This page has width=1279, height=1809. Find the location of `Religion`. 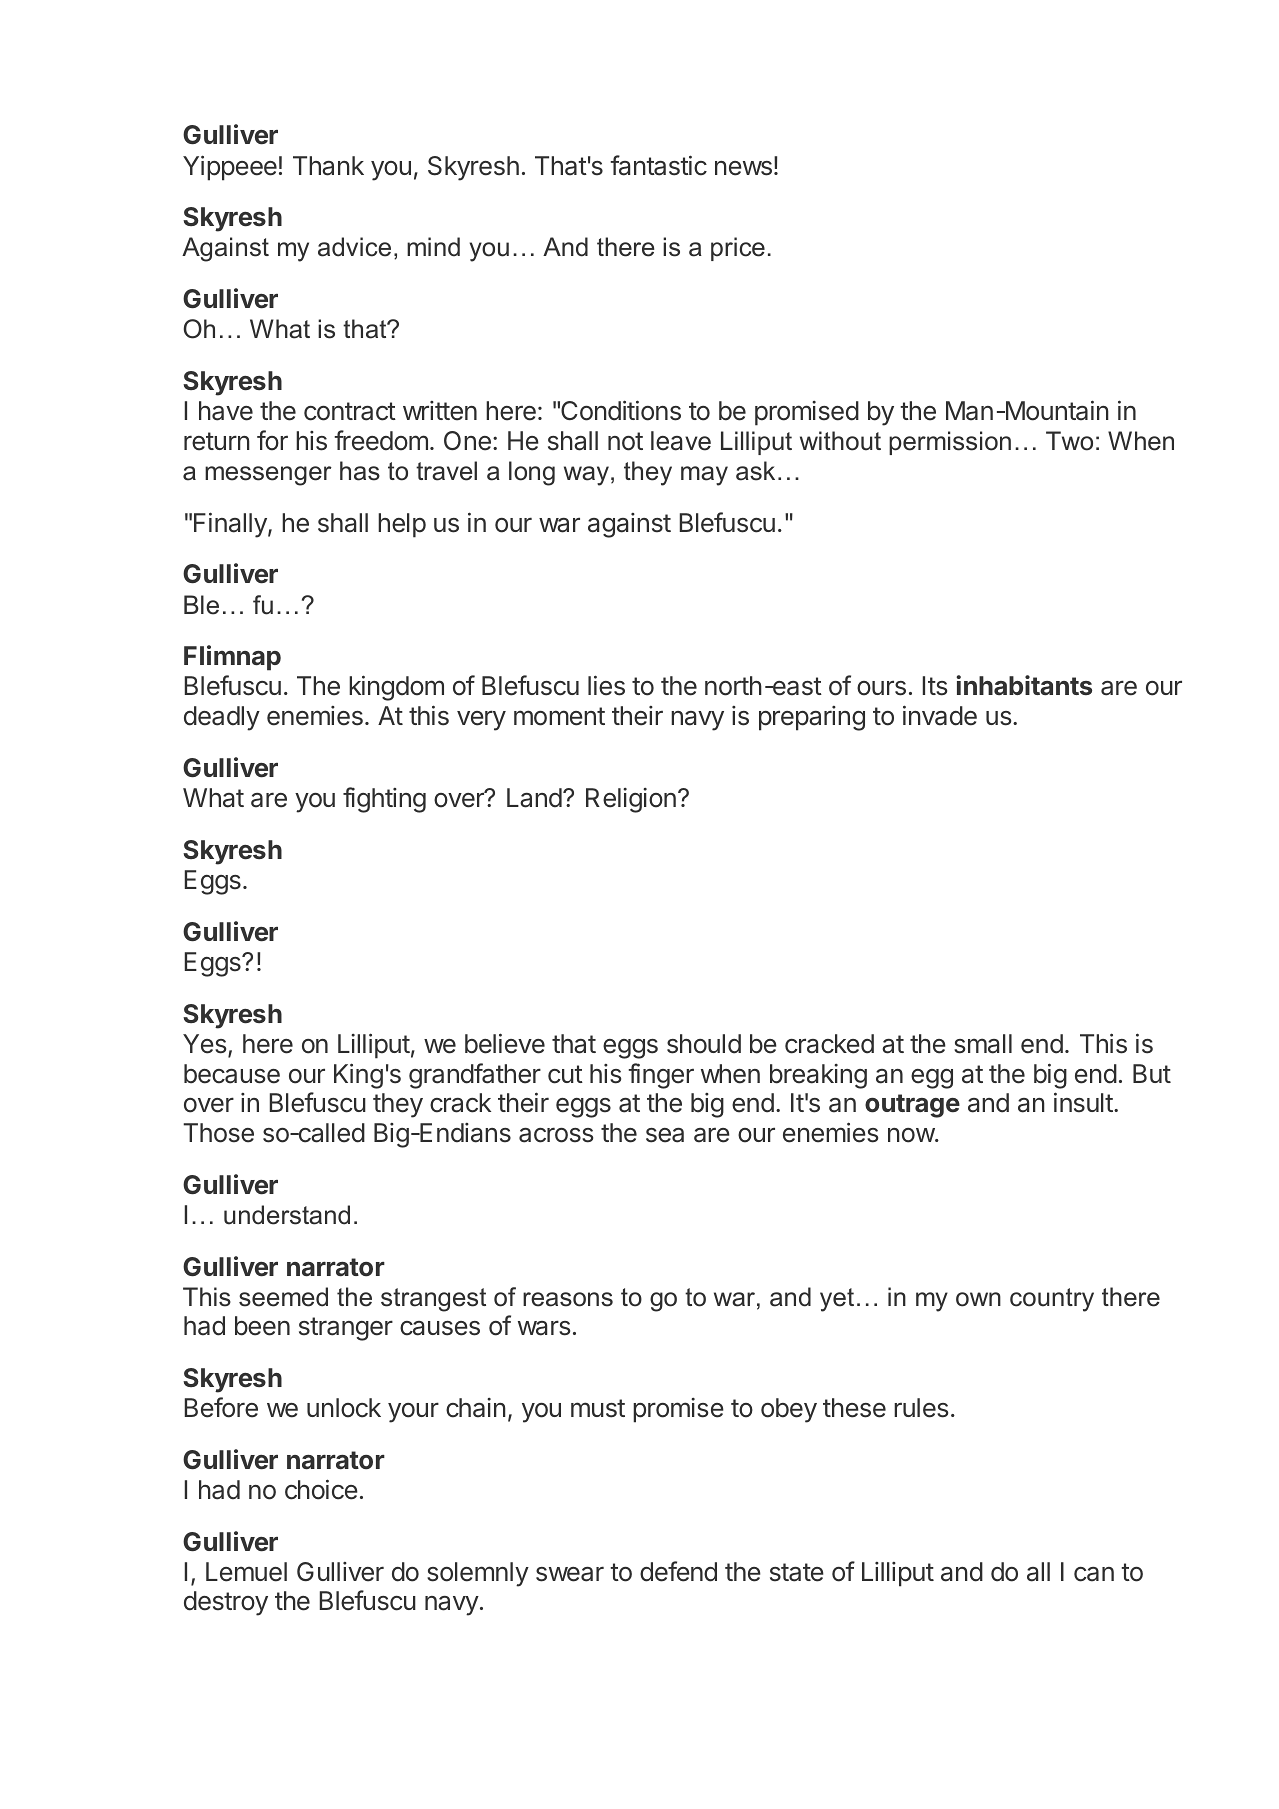

Religion is located at coordinates (631, 800).
